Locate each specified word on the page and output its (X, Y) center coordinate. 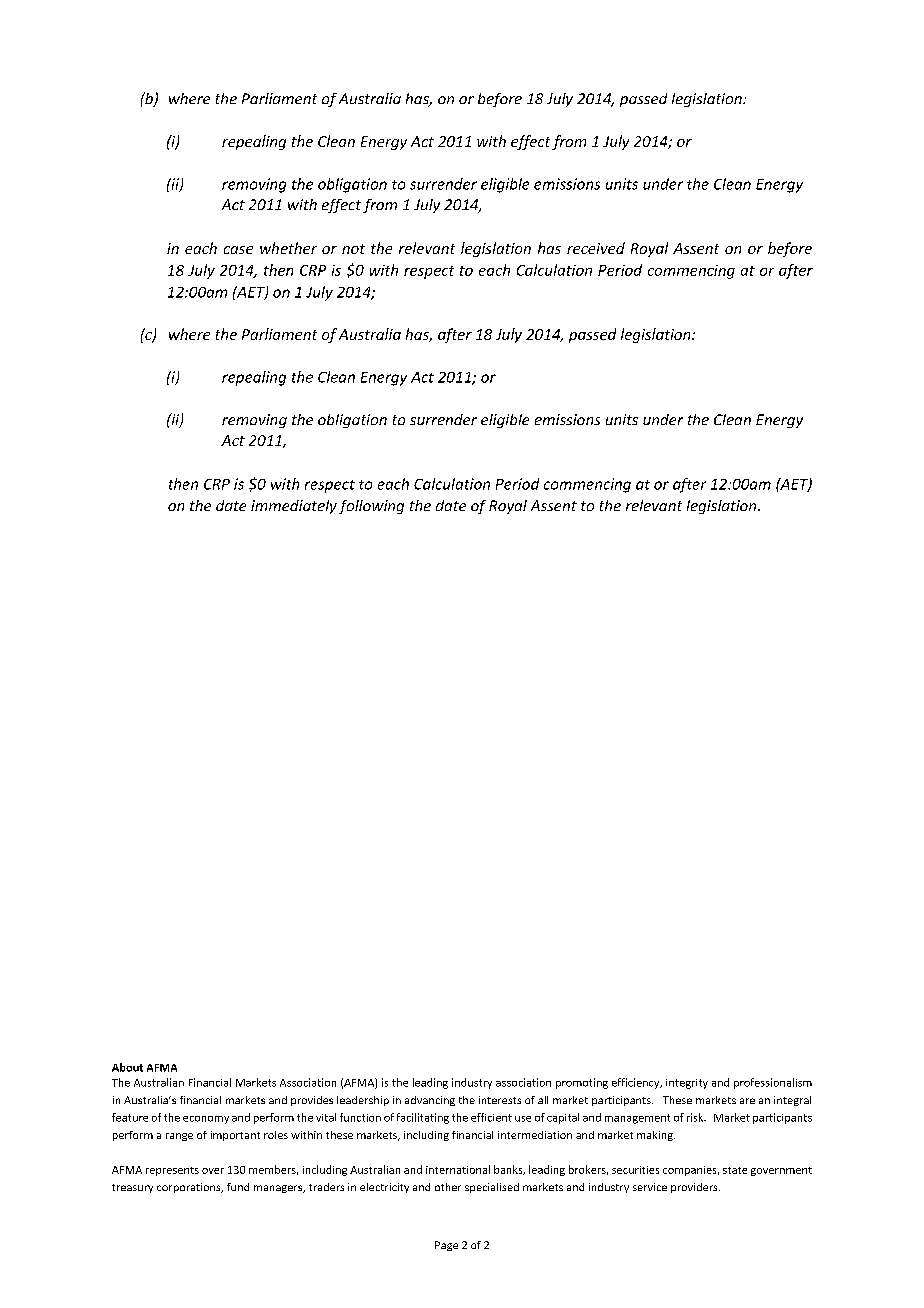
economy (206, 1120)
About (127, 1067)
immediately (294, 507)
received (596, 248)
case (238, 250)
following (371, 507)
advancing (430, 1101)
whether (288, 248)
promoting (582, 1083)
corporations (190, 1188)
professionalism (773, 1083)
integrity (687, 1084)
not (353, 249)
